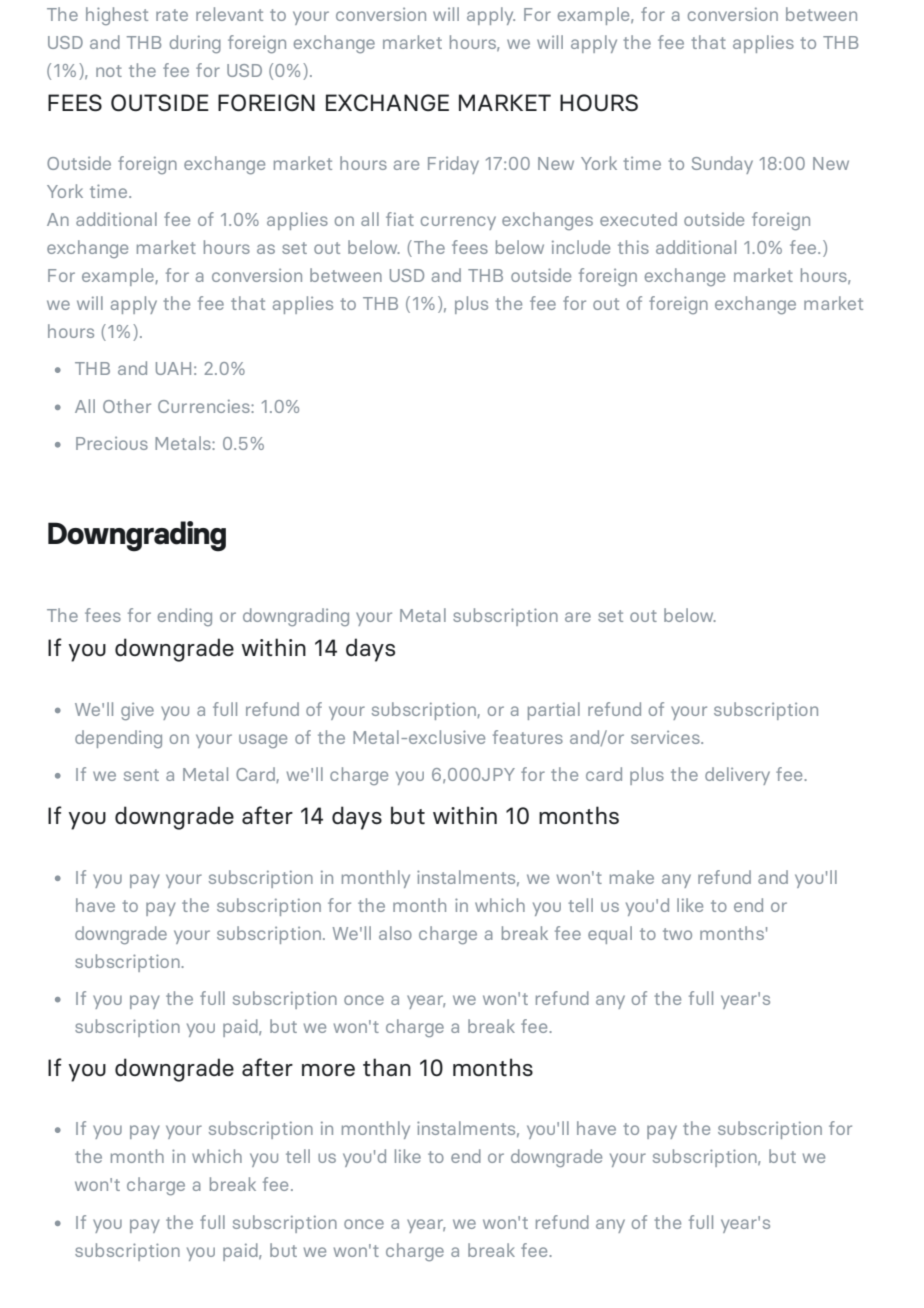  Describe the element at coordinates (328, 1070) in the image. I see `more` at that location.
